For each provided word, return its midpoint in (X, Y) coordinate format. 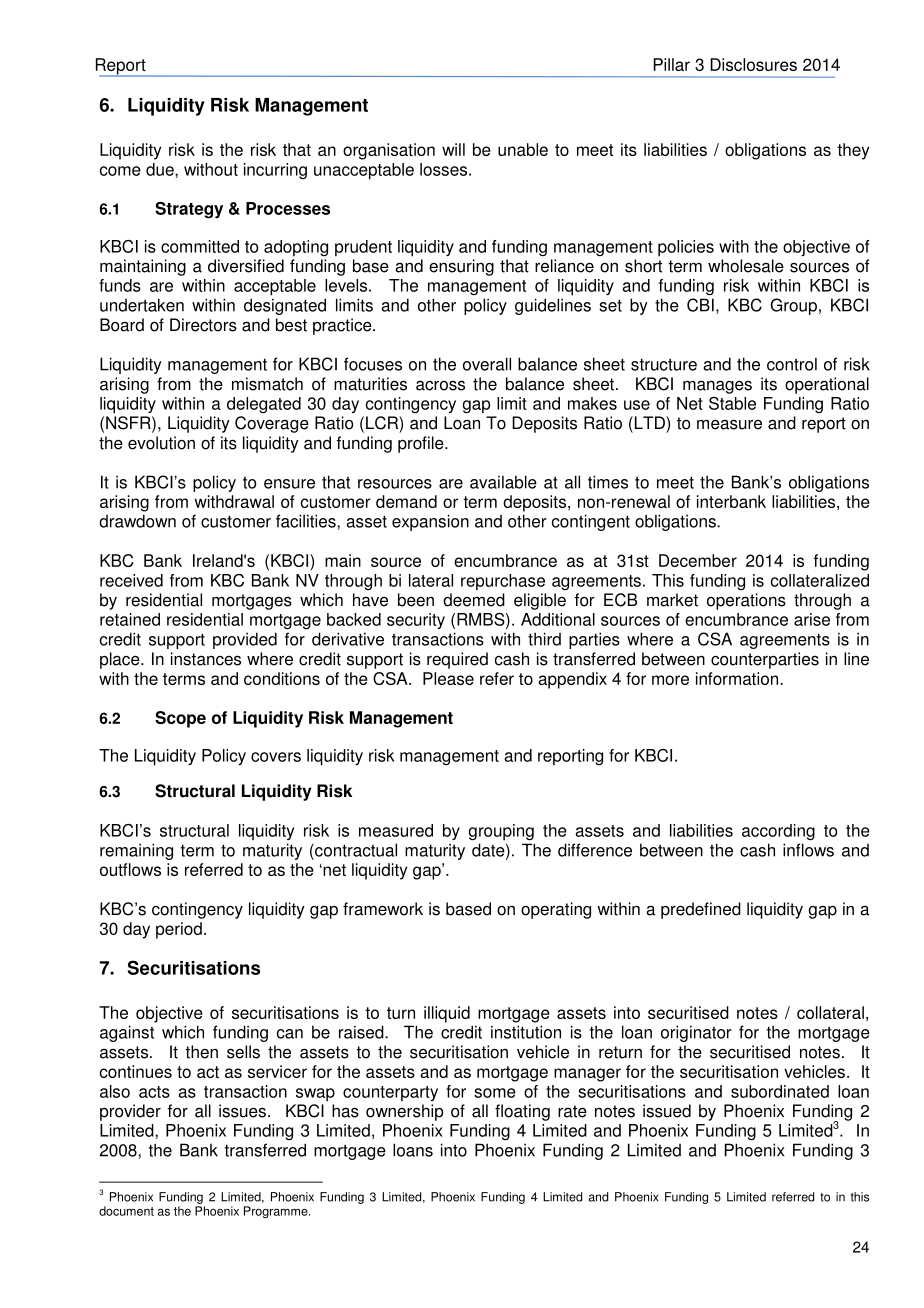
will (453, 149)
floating (522, 1112)
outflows (130, 869)
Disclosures (753, 64)
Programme (277, 1212)
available (503, 482)
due (161, 169)
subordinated (780, 1091)
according (778, 832)
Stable (732, 403)
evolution (161, 443)
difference (595, 850)
